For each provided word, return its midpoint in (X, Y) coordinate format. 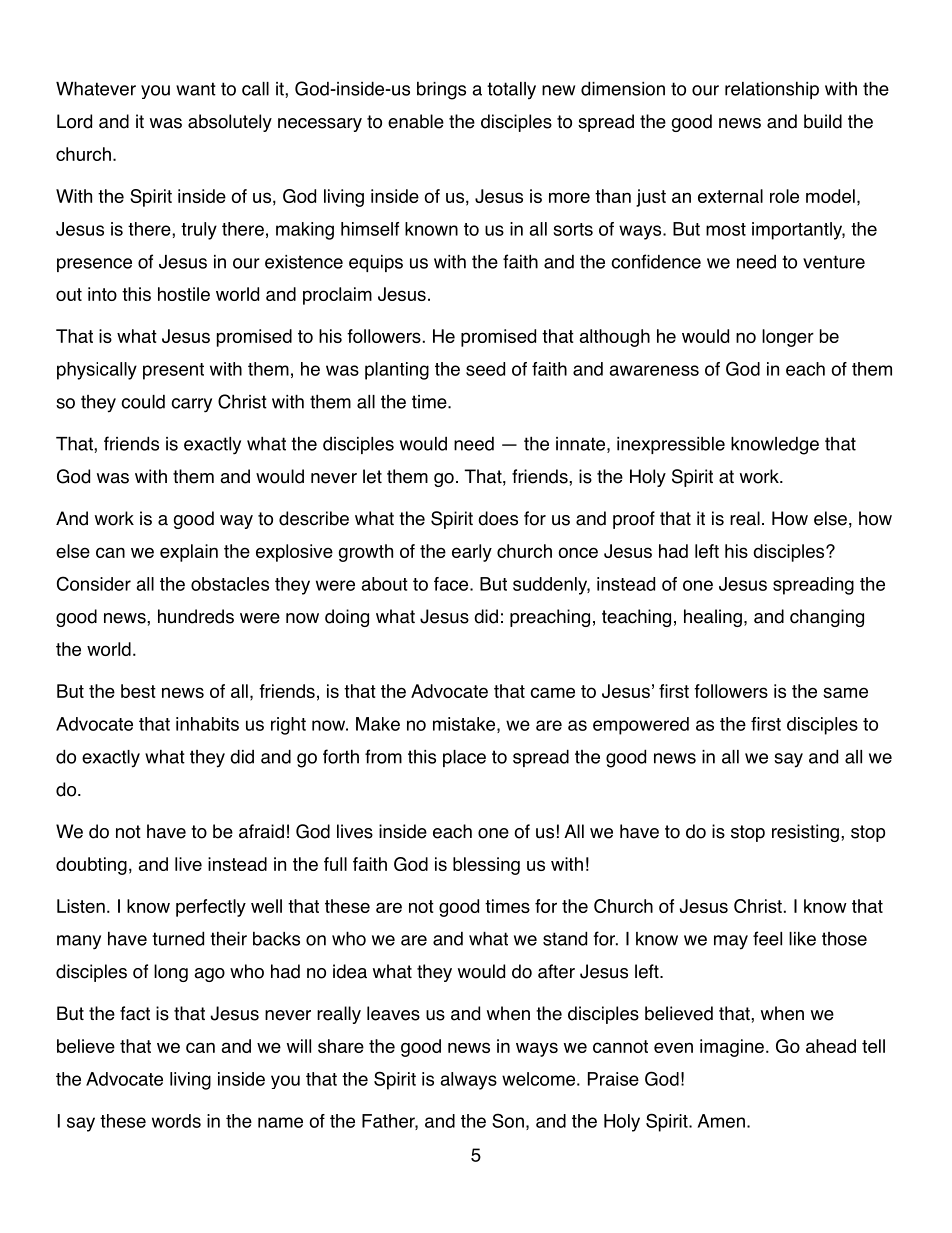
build (823, 121)
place (464, 758)
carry (191, 405)
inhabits (207, 724)
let (372, 476)
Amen (721, 1121)
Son (508, 1120)
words (176, 1121)
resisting (805, 833)
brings (441, 91)
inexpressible (671, 445)
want (196, 89)
